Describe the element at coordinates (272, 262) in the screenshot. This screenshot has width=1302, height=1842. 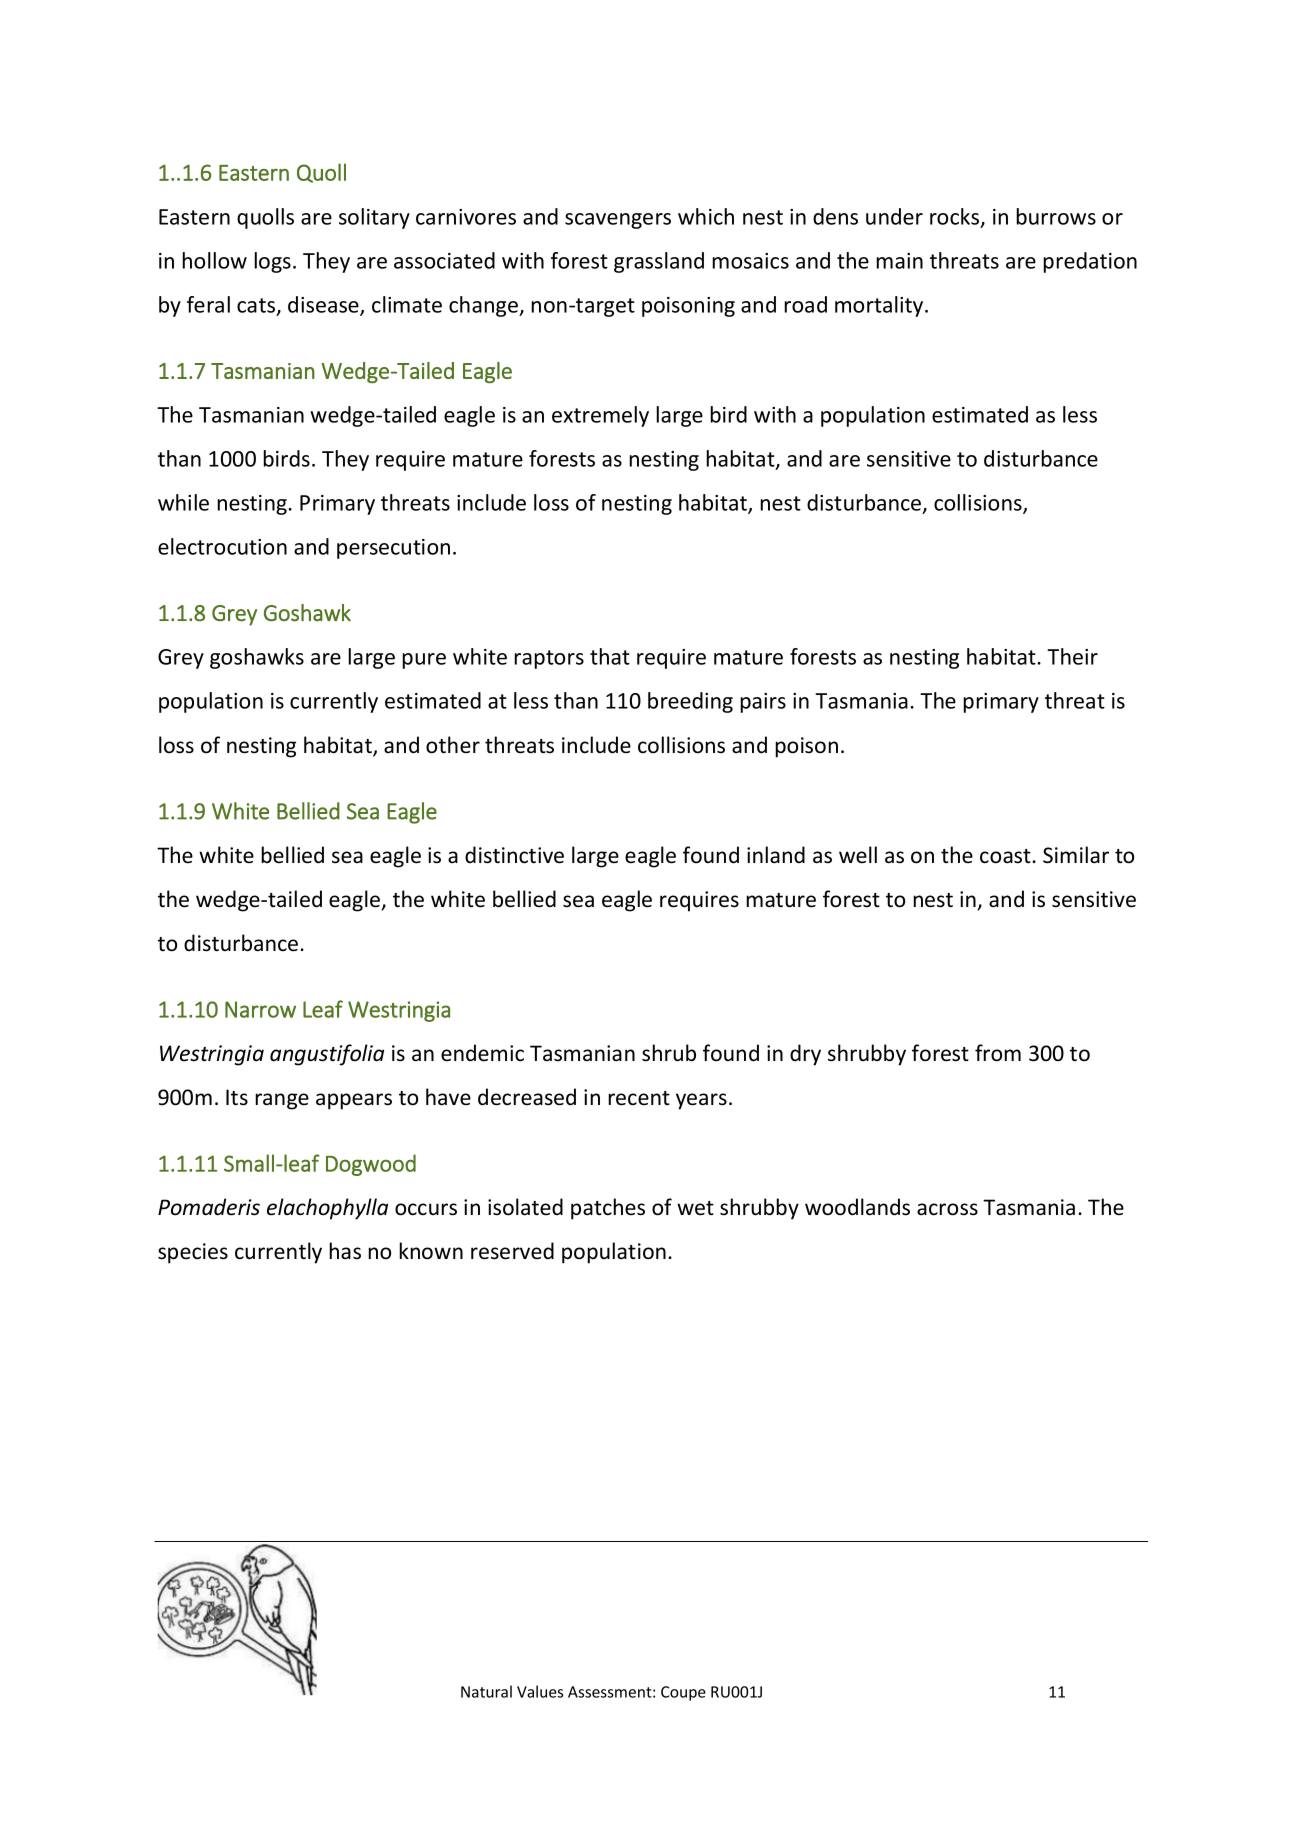
I see `logs` at that location.
